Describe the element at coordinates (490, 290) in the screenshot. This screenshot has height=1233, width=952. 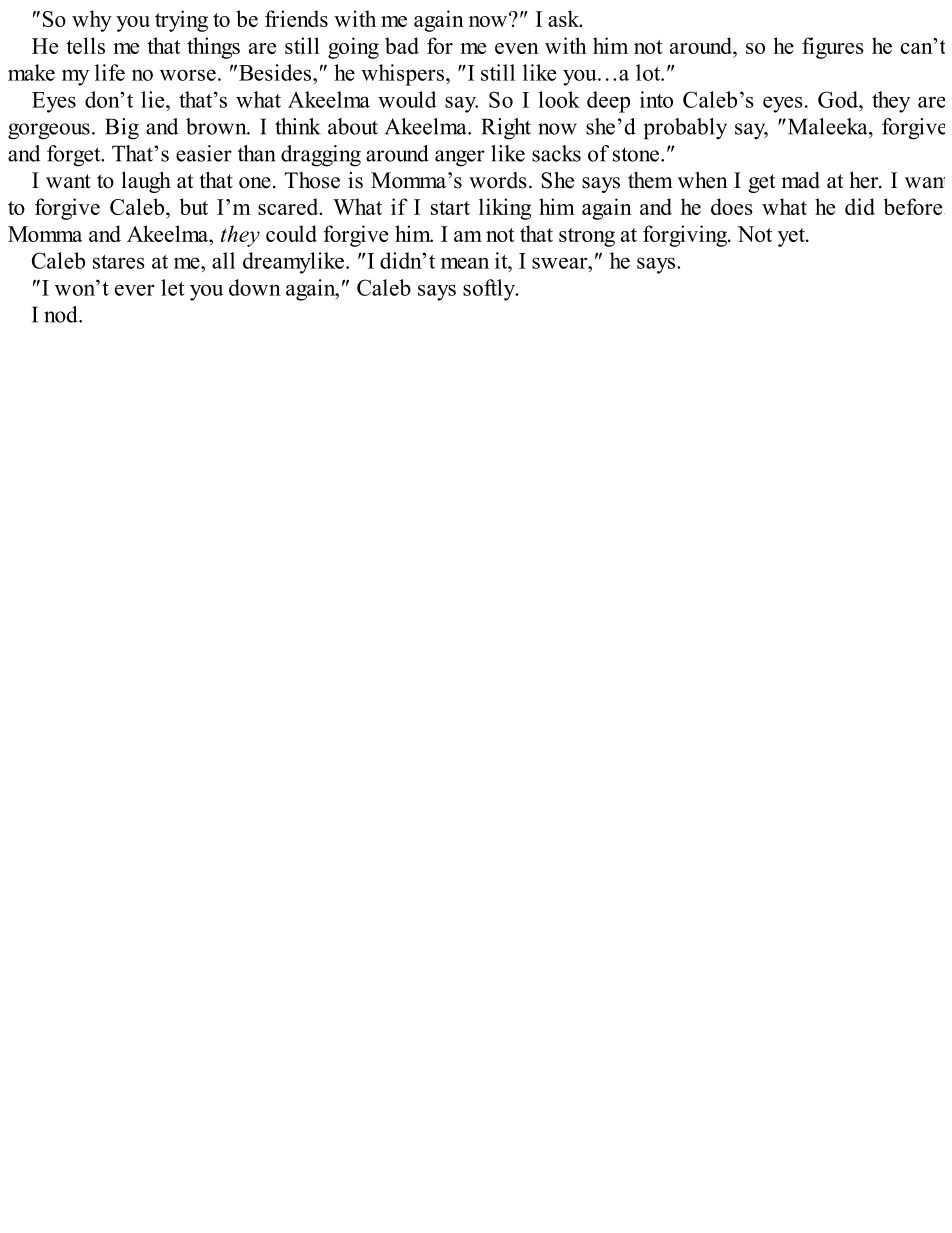
I see `softly` at that location.
